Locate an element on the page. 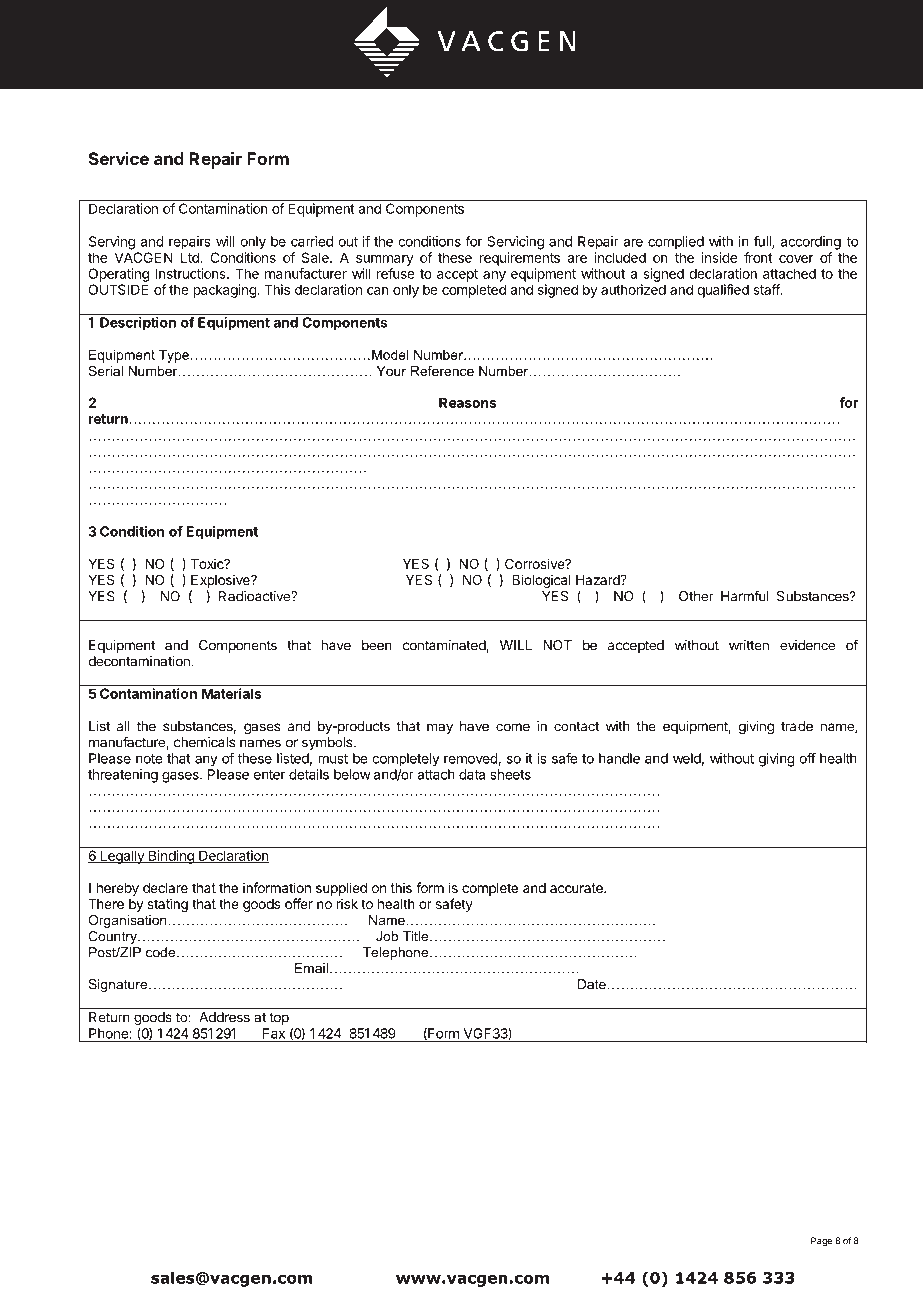  inside is located at coordinates (719, 257).
